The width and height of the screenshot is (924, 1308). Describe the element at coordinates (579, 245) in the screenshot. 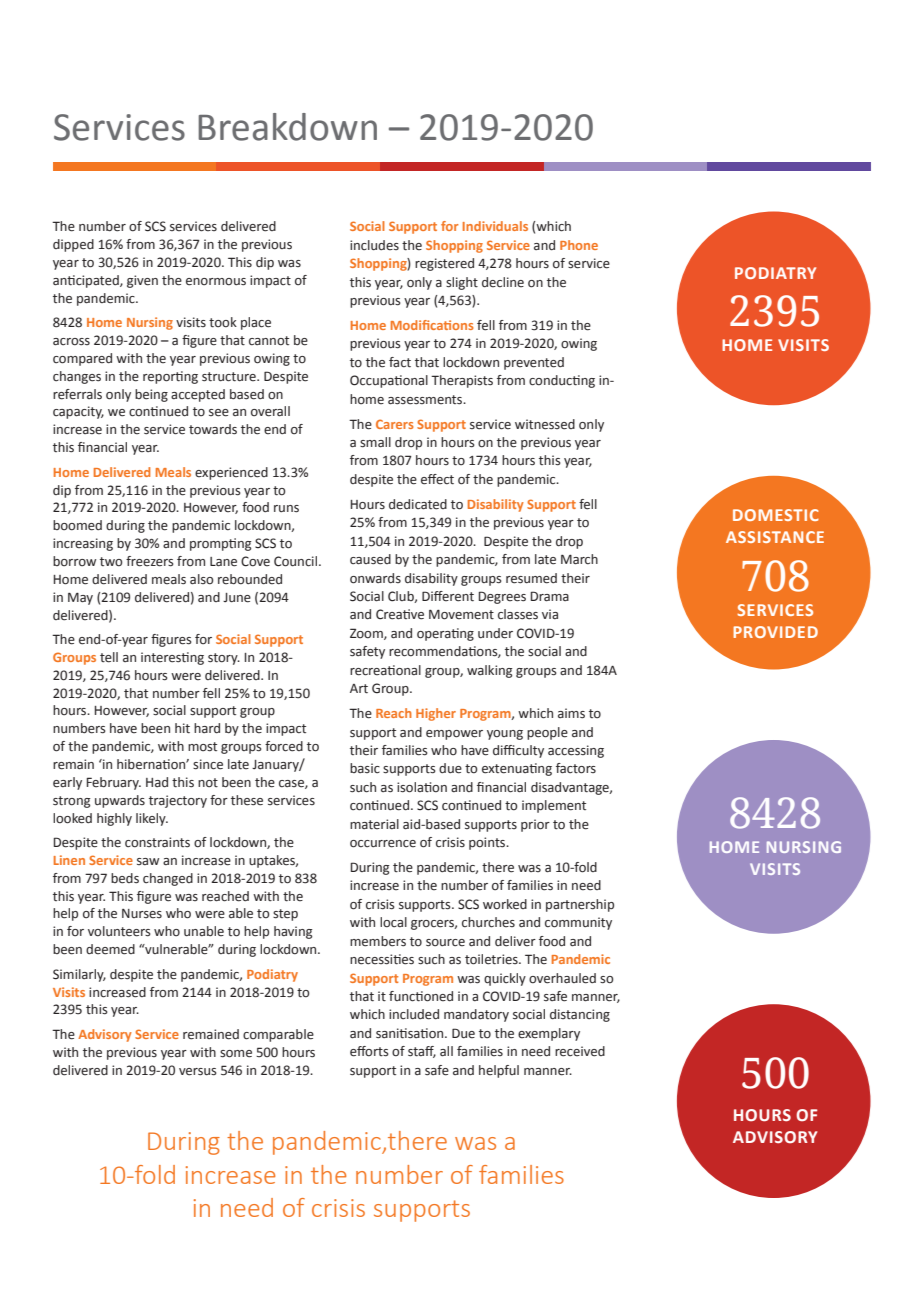

I see `Phone` at that location.
